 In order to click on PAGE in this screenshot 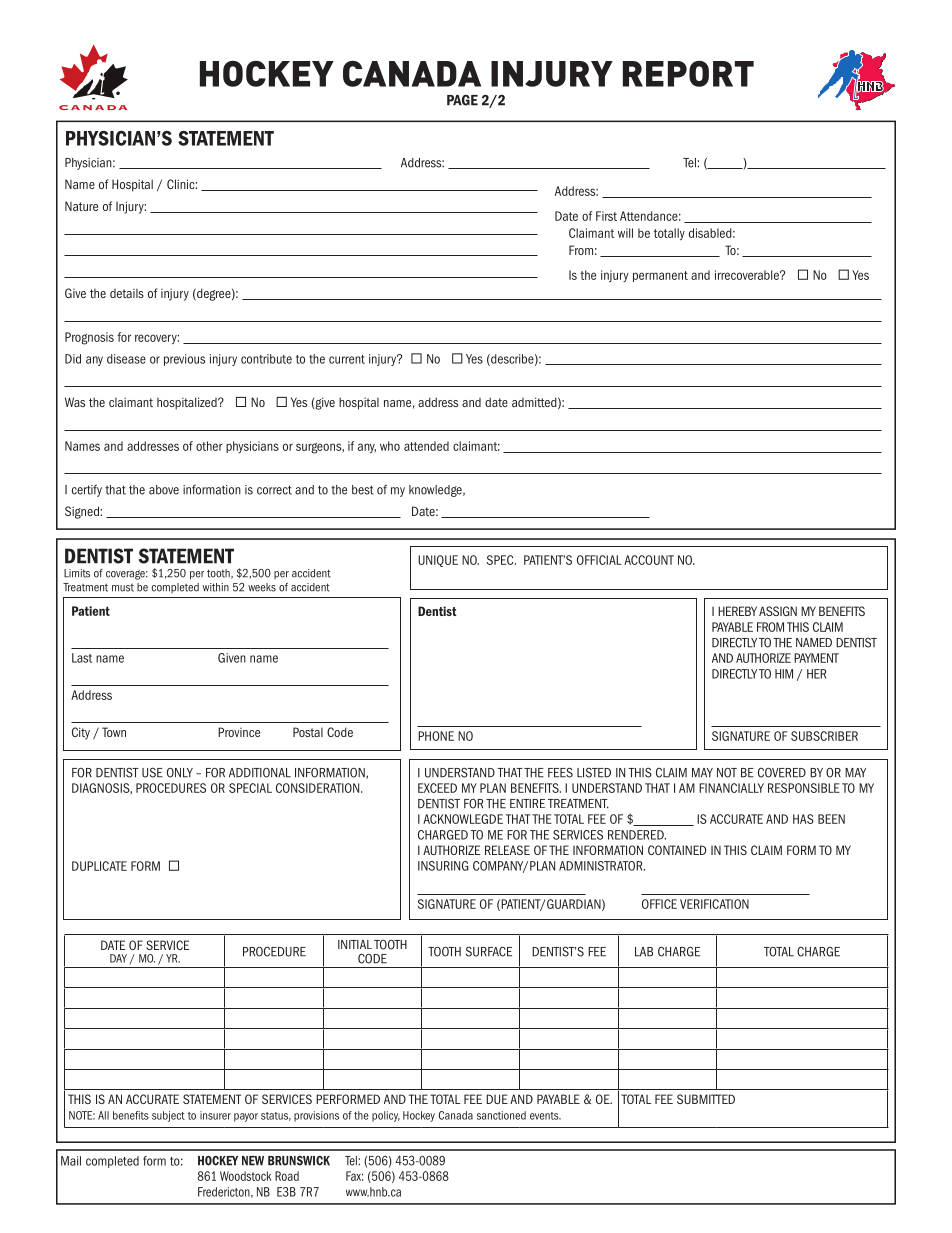, I will do `click(462, 100)`.
